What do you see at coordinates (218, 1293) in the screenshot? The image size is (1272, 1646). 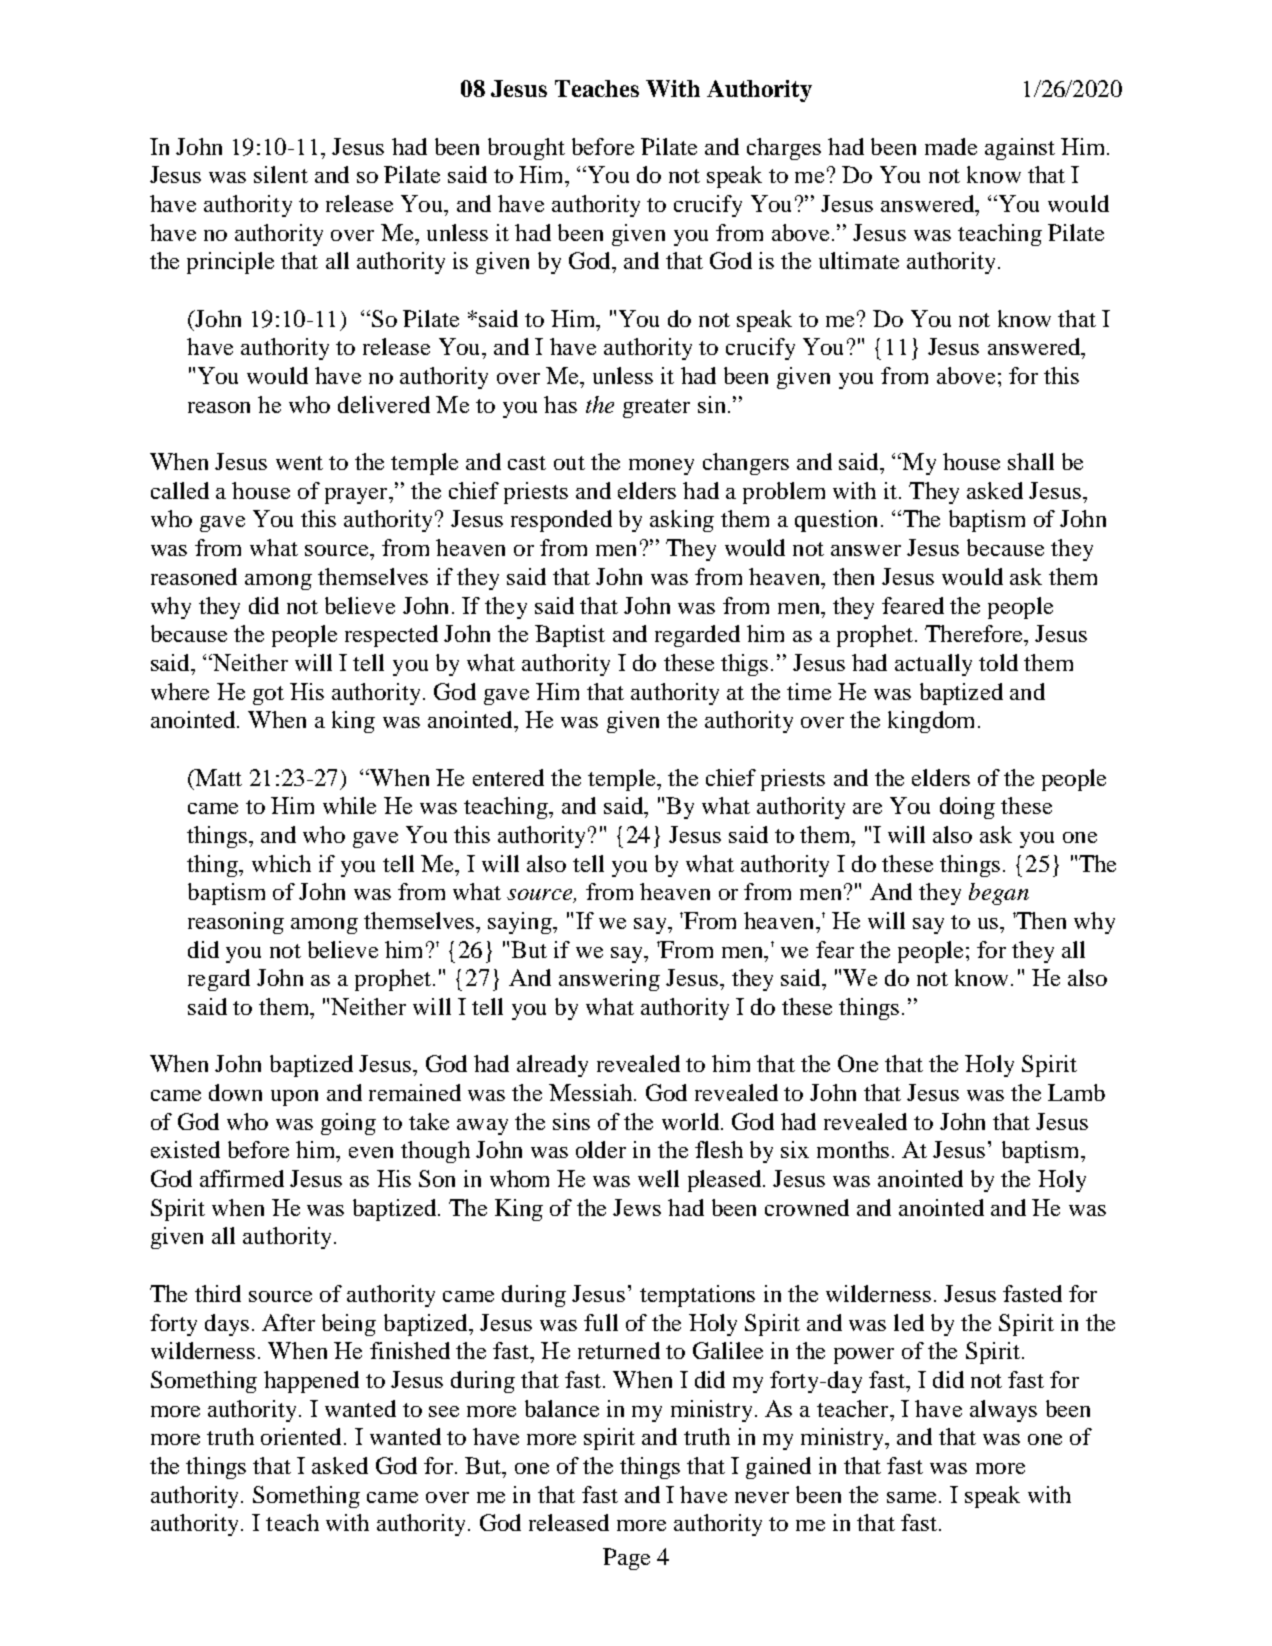 I see `third` at bounding box center [218, 1293].
